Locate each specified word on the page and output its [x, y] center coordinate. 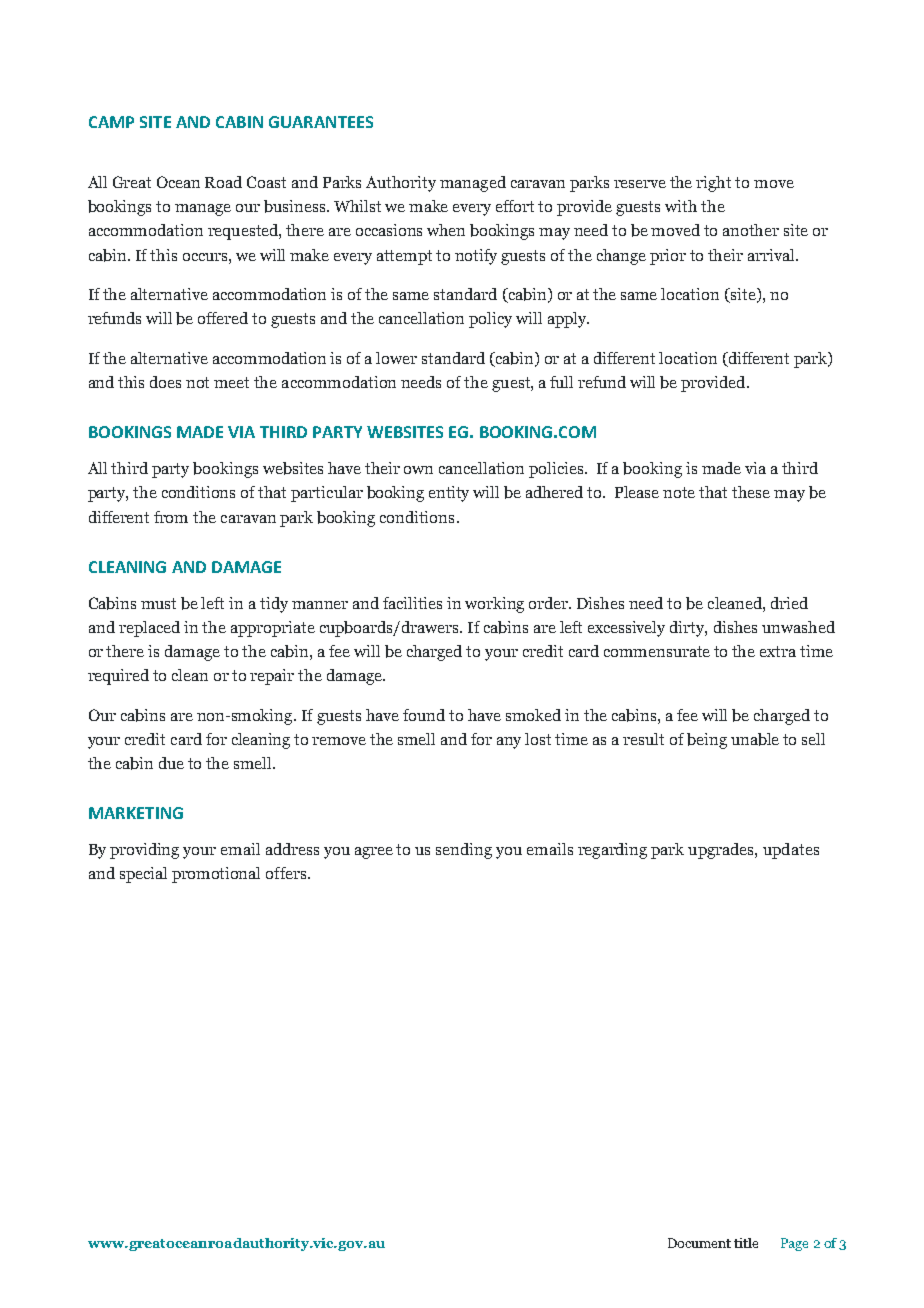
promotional [216, 875]
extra [778, 651]
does [165, 382]
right [713, 184]
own [418, 470]
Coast [266, 182]
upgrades [722, 851]
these [751, 492]
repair [272, 677]
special [143, 875]
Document [699, 1243]
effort [515, 206]
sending [464, 851]
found [424, 715]
